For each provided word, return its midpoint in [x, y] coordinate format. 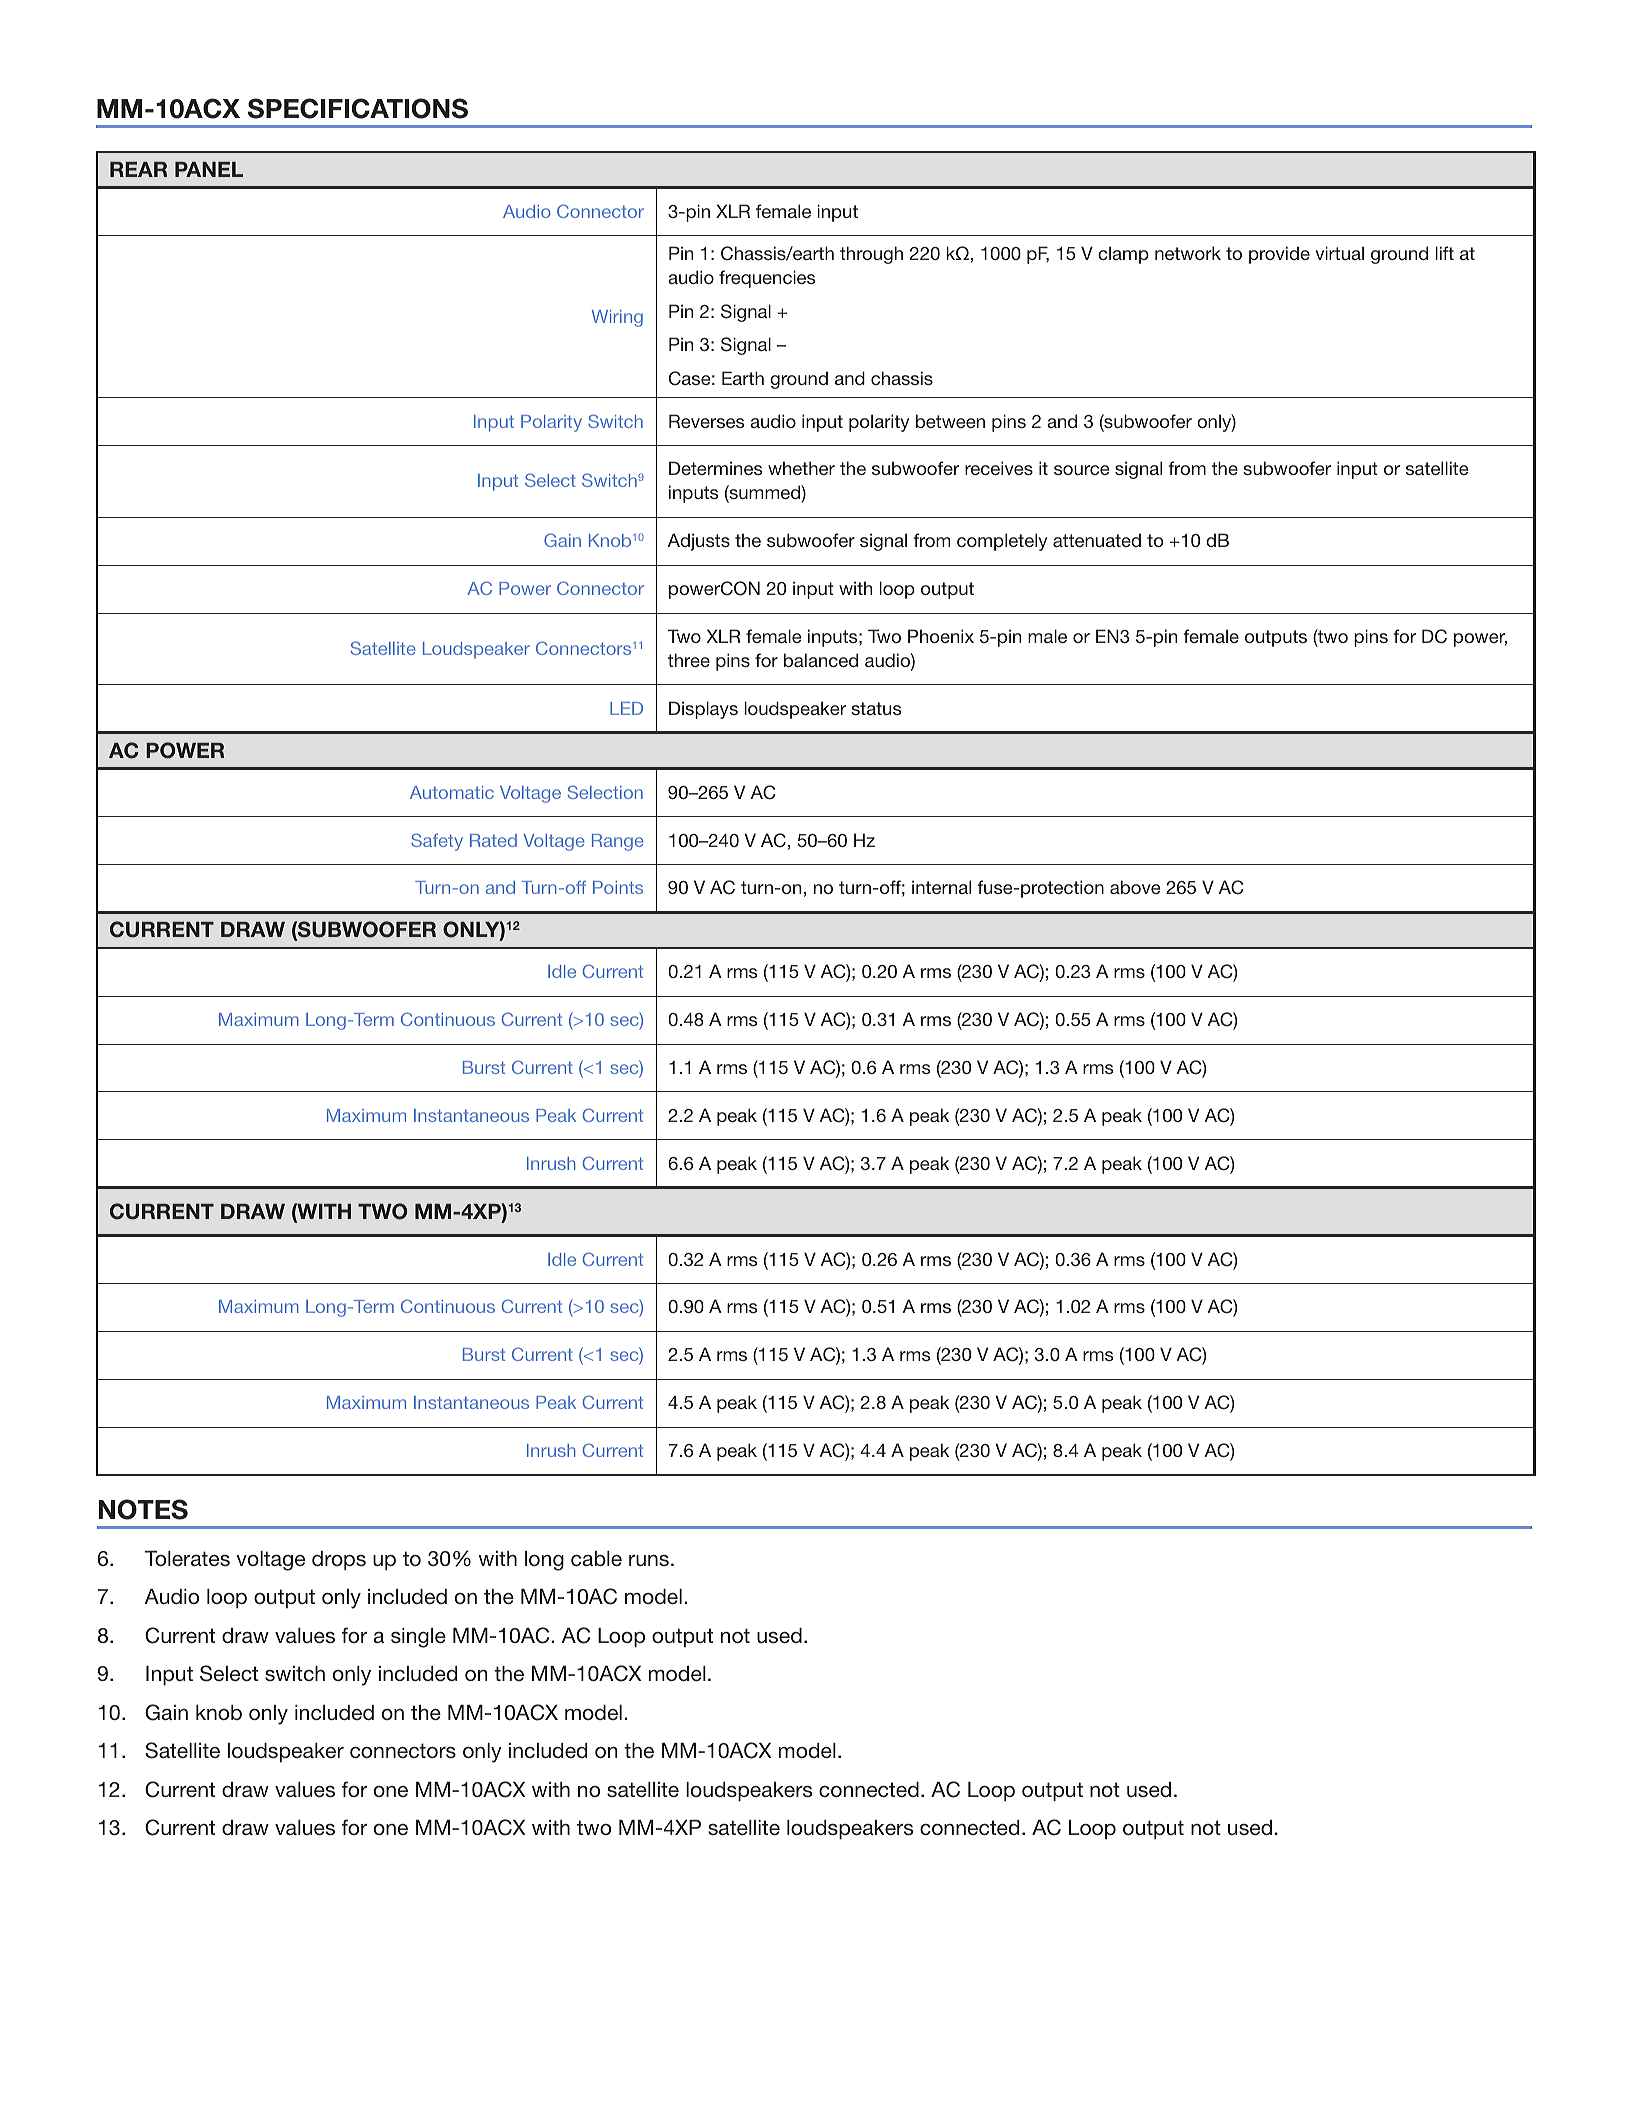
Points [618, 887]
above [1135, 887]
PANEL [209, 169]
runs [649, 1560]
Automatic [452, 792]
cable [596, 1558]
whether [801, 468]
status [876, 708]
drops [339, 1560]
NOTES [143, 1509]
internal [941, 887]
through [871, 255]
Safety [437, 842]
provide [1279, 255]
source [1081, 470]
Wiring [617, 318]
